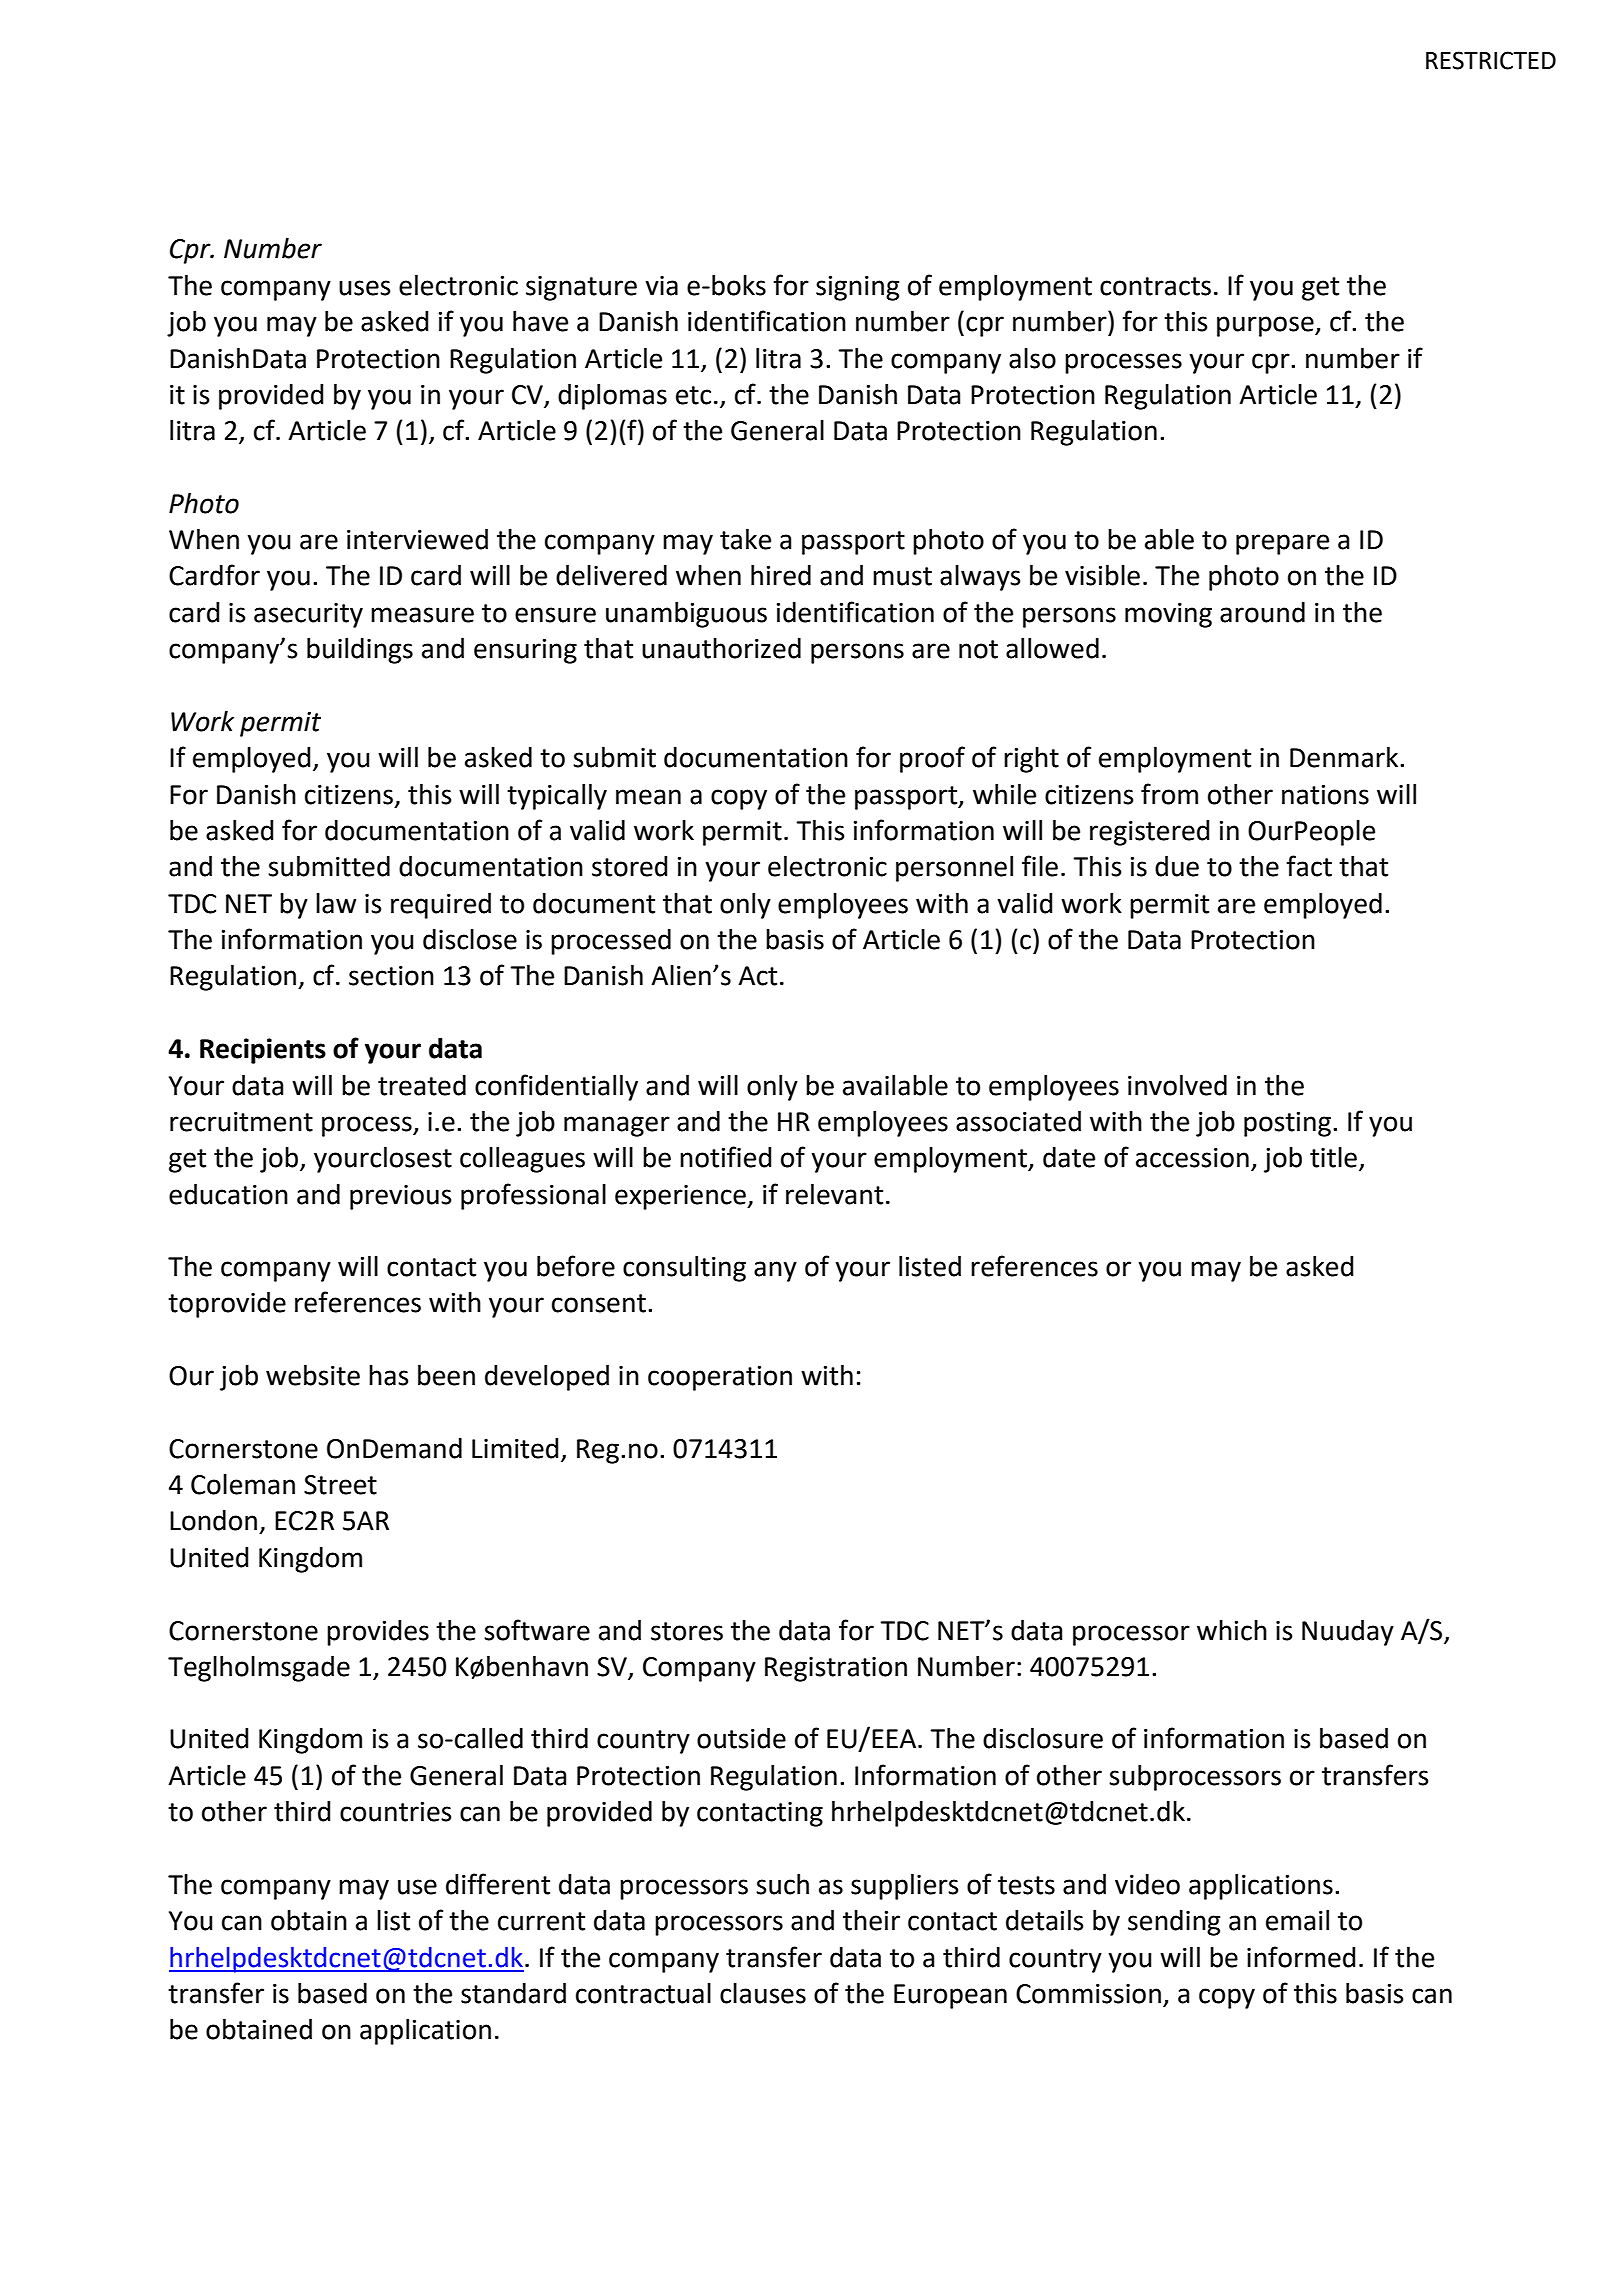 Image resolution: width=1611 pixels, height=2278 pixels. Describe the element at coordinates (581, 288) in the page. I see `signature` at that location.
